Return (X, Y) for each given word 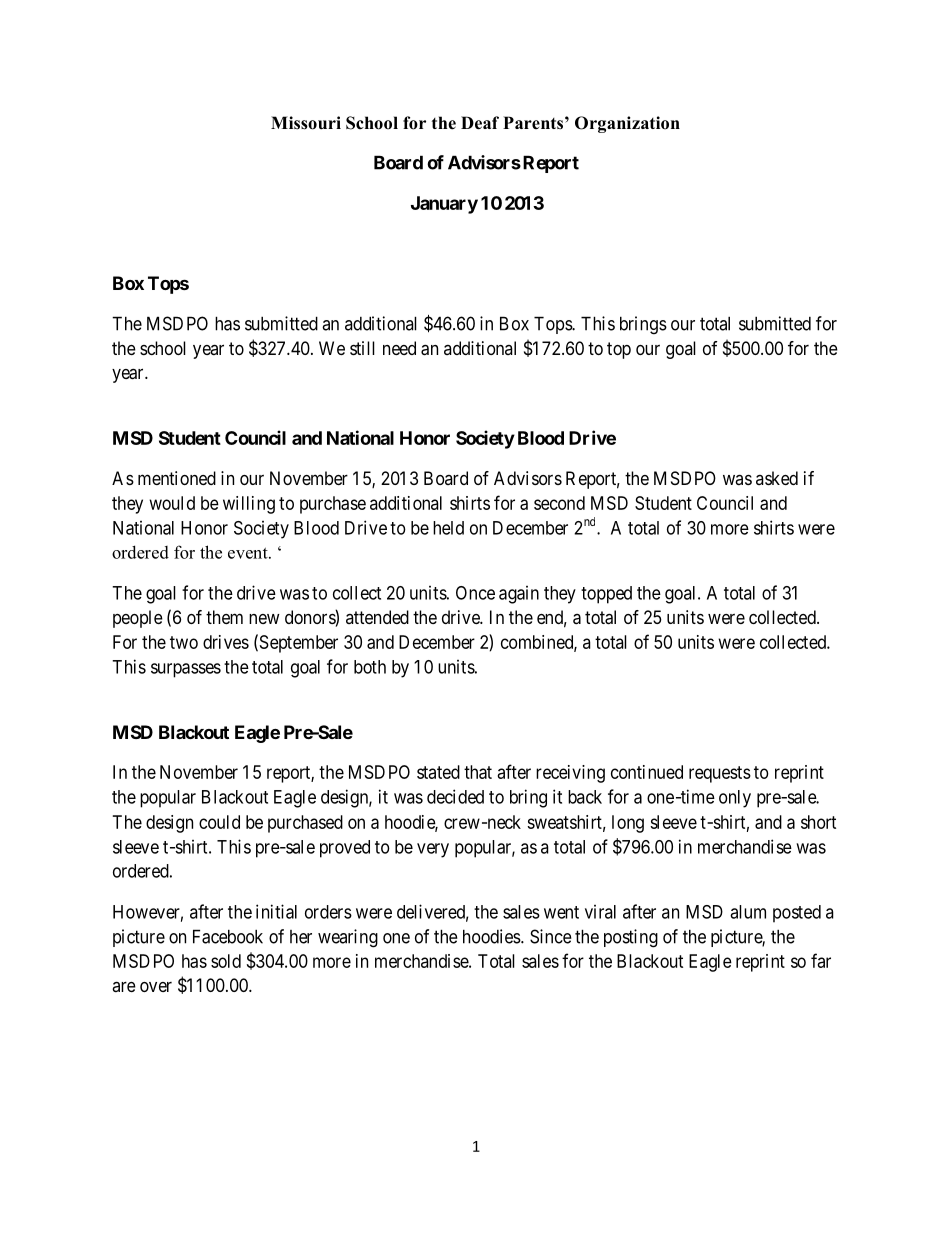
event (249, 553)
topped (606, 595)
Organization (627, 124)
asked (777, 478)
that (478, 772)
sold (226, 961)
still (362, 348)
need (399, 348)
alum (748, 912)
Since (551, 936)
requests (720, 774)
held (448, 528)
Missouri (306, 123)
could (219, 822)
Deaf (480, 123)
